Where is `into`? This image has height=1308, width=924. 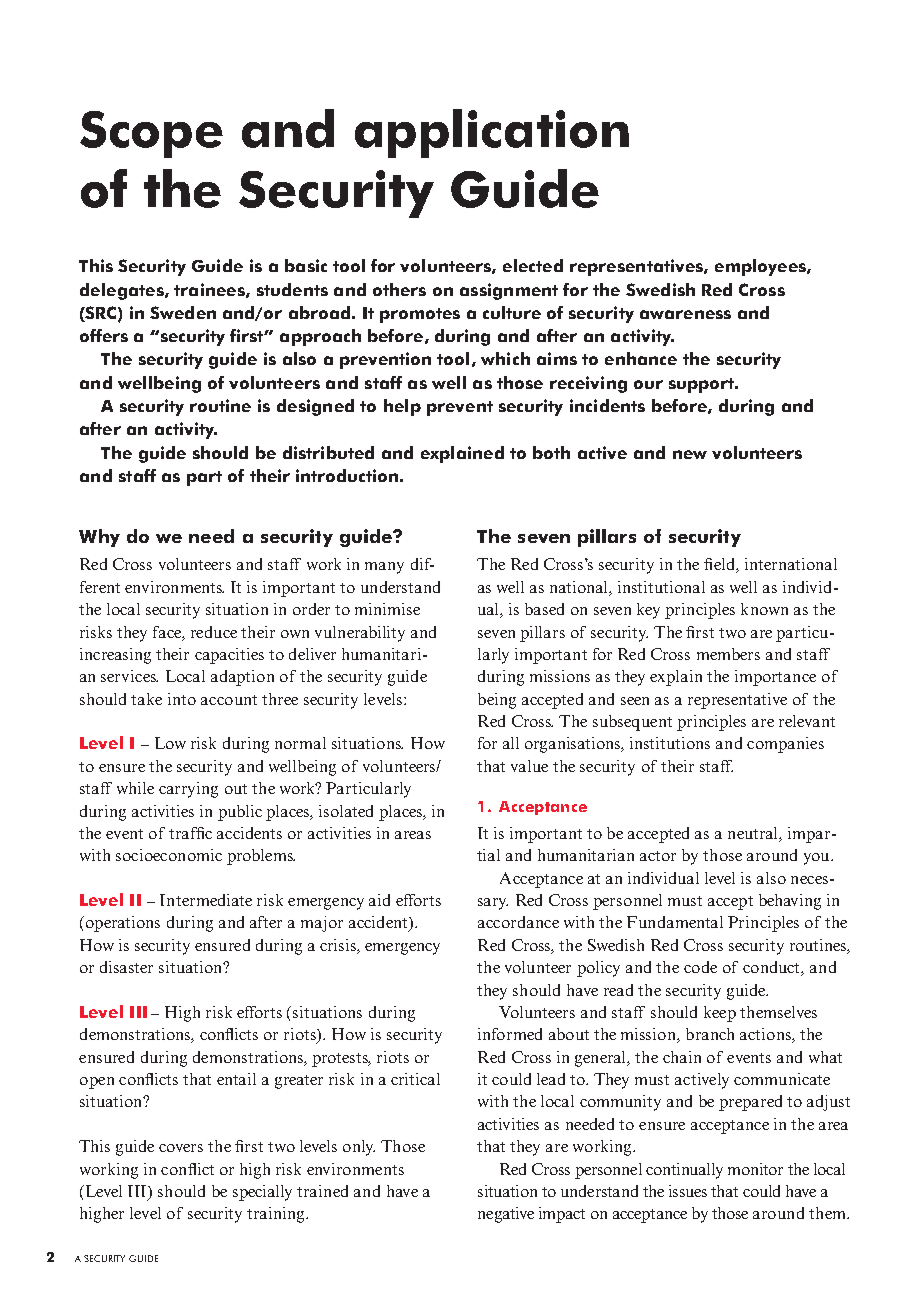 into is located at coordinates (182, 699).
